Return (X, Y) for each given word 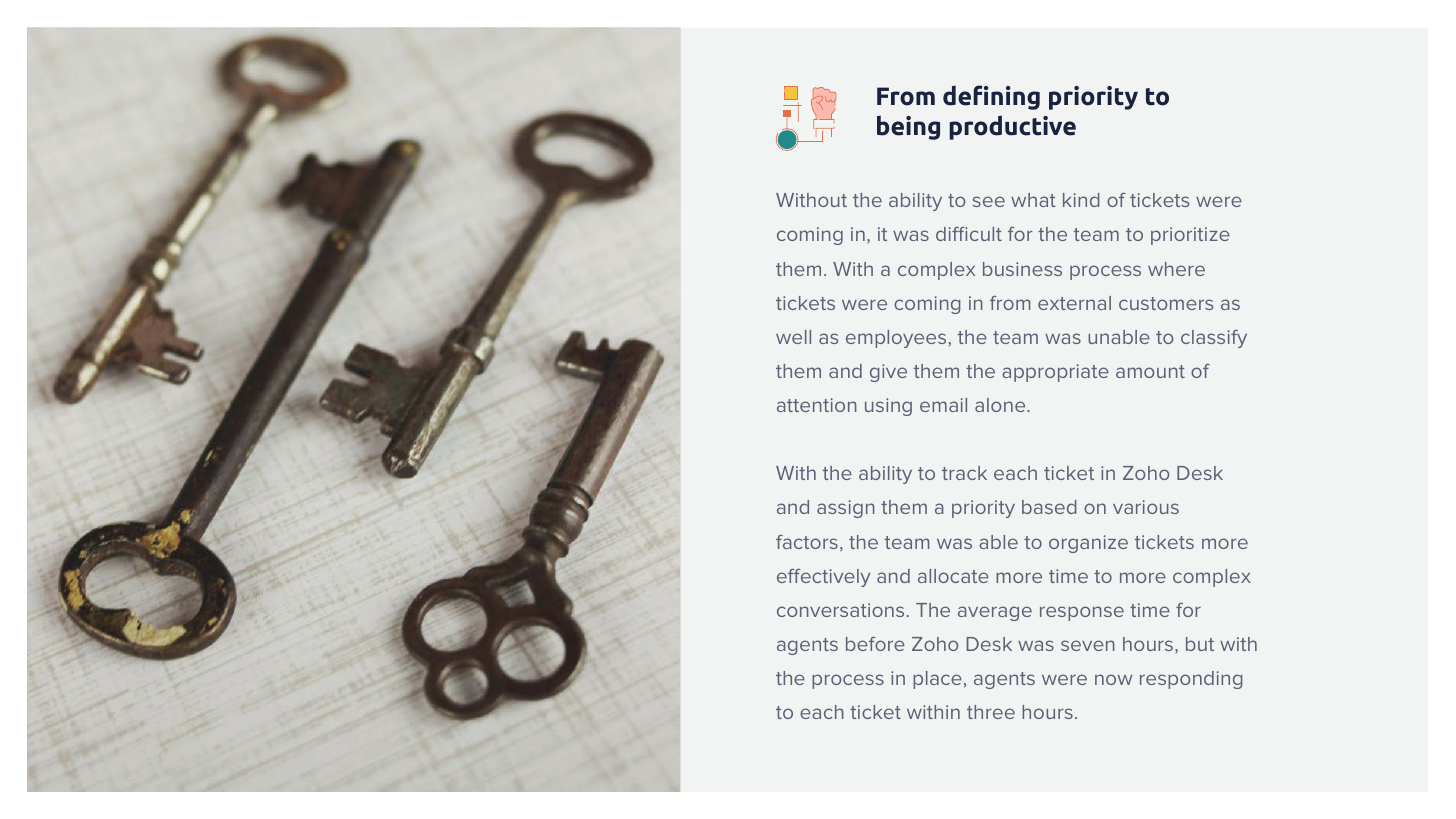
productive (1012, 127)
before (875, 644)
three (991, 712)
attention (817, 405)
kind (1081, 200)
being (908, 127)
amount (1150, 371)
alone (1001, 405)
